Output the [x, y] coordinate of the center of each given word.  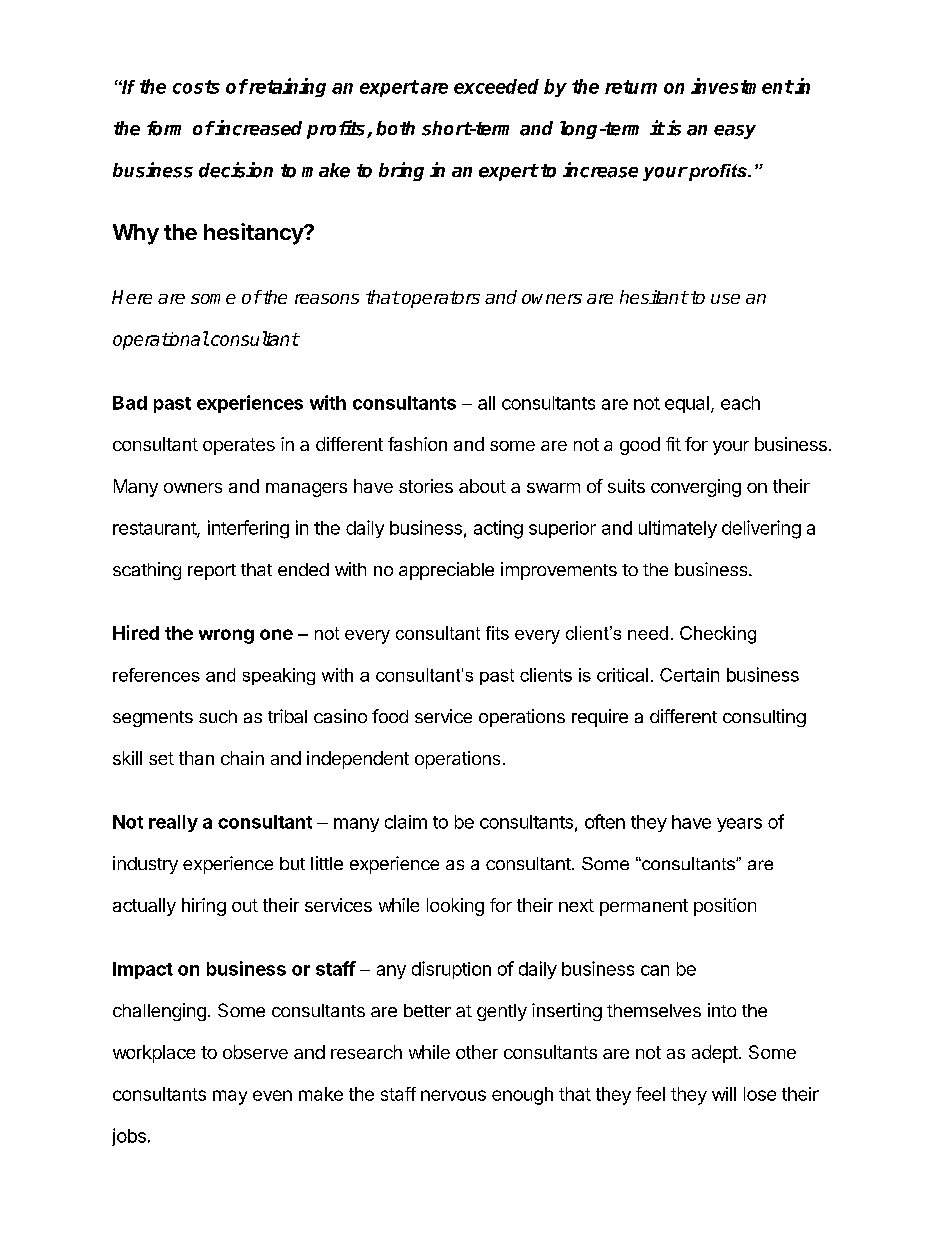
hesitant [654, 297]
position [725, 907]
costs [196, 87]
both [395, 128]
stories [426, 486]
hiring [204, 907]
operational [161, 340]
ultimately [678, 529]
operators [440, 299]
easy [735, 132]
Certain [689, 675]
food [390, 716]
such [218, 716]
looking [455, 907]
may [230, 1097]
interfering [248, 529]
